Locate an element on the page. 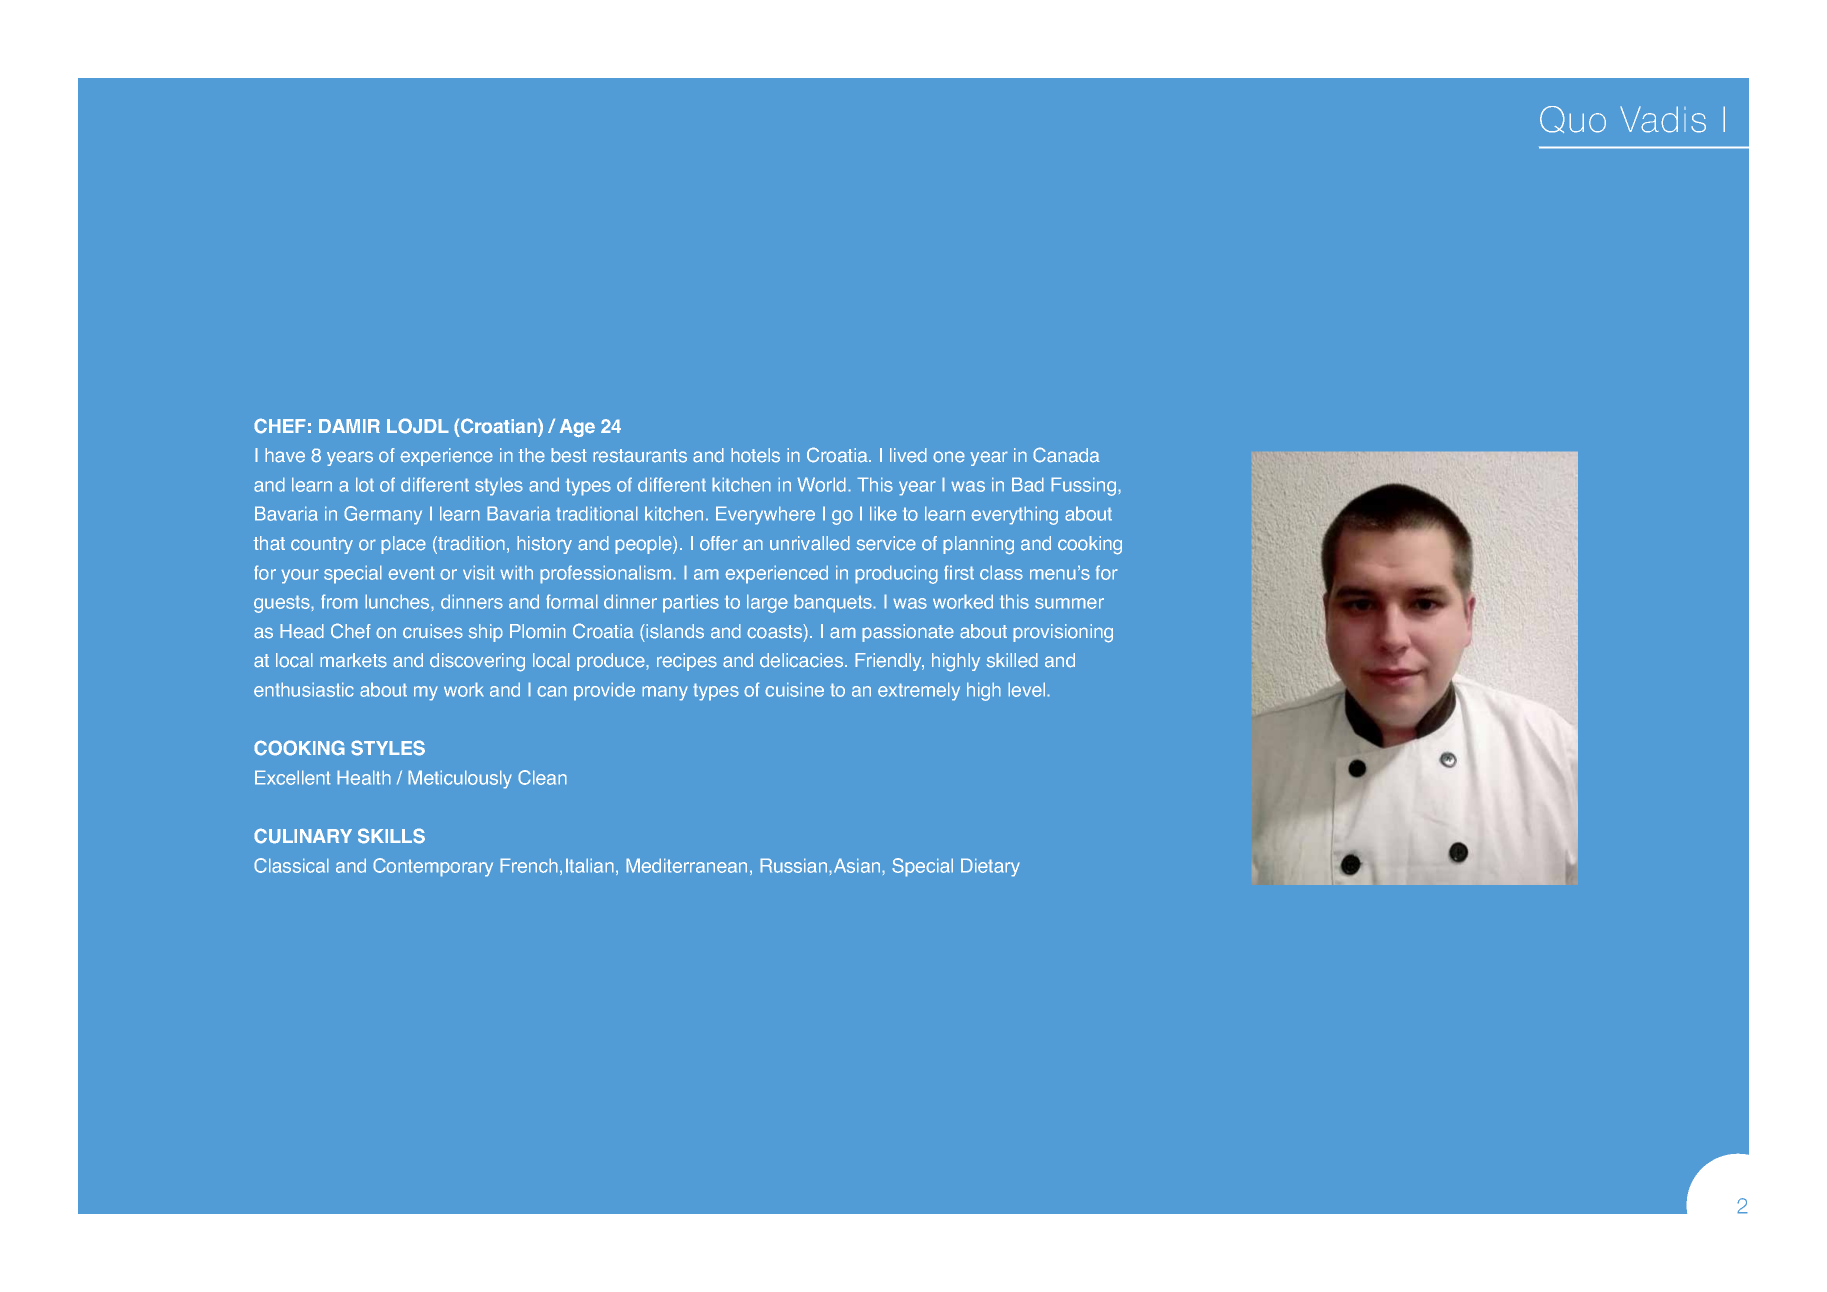 The width and height of the image is (1827, 1292). lot is located at coordinates (365, 484).
